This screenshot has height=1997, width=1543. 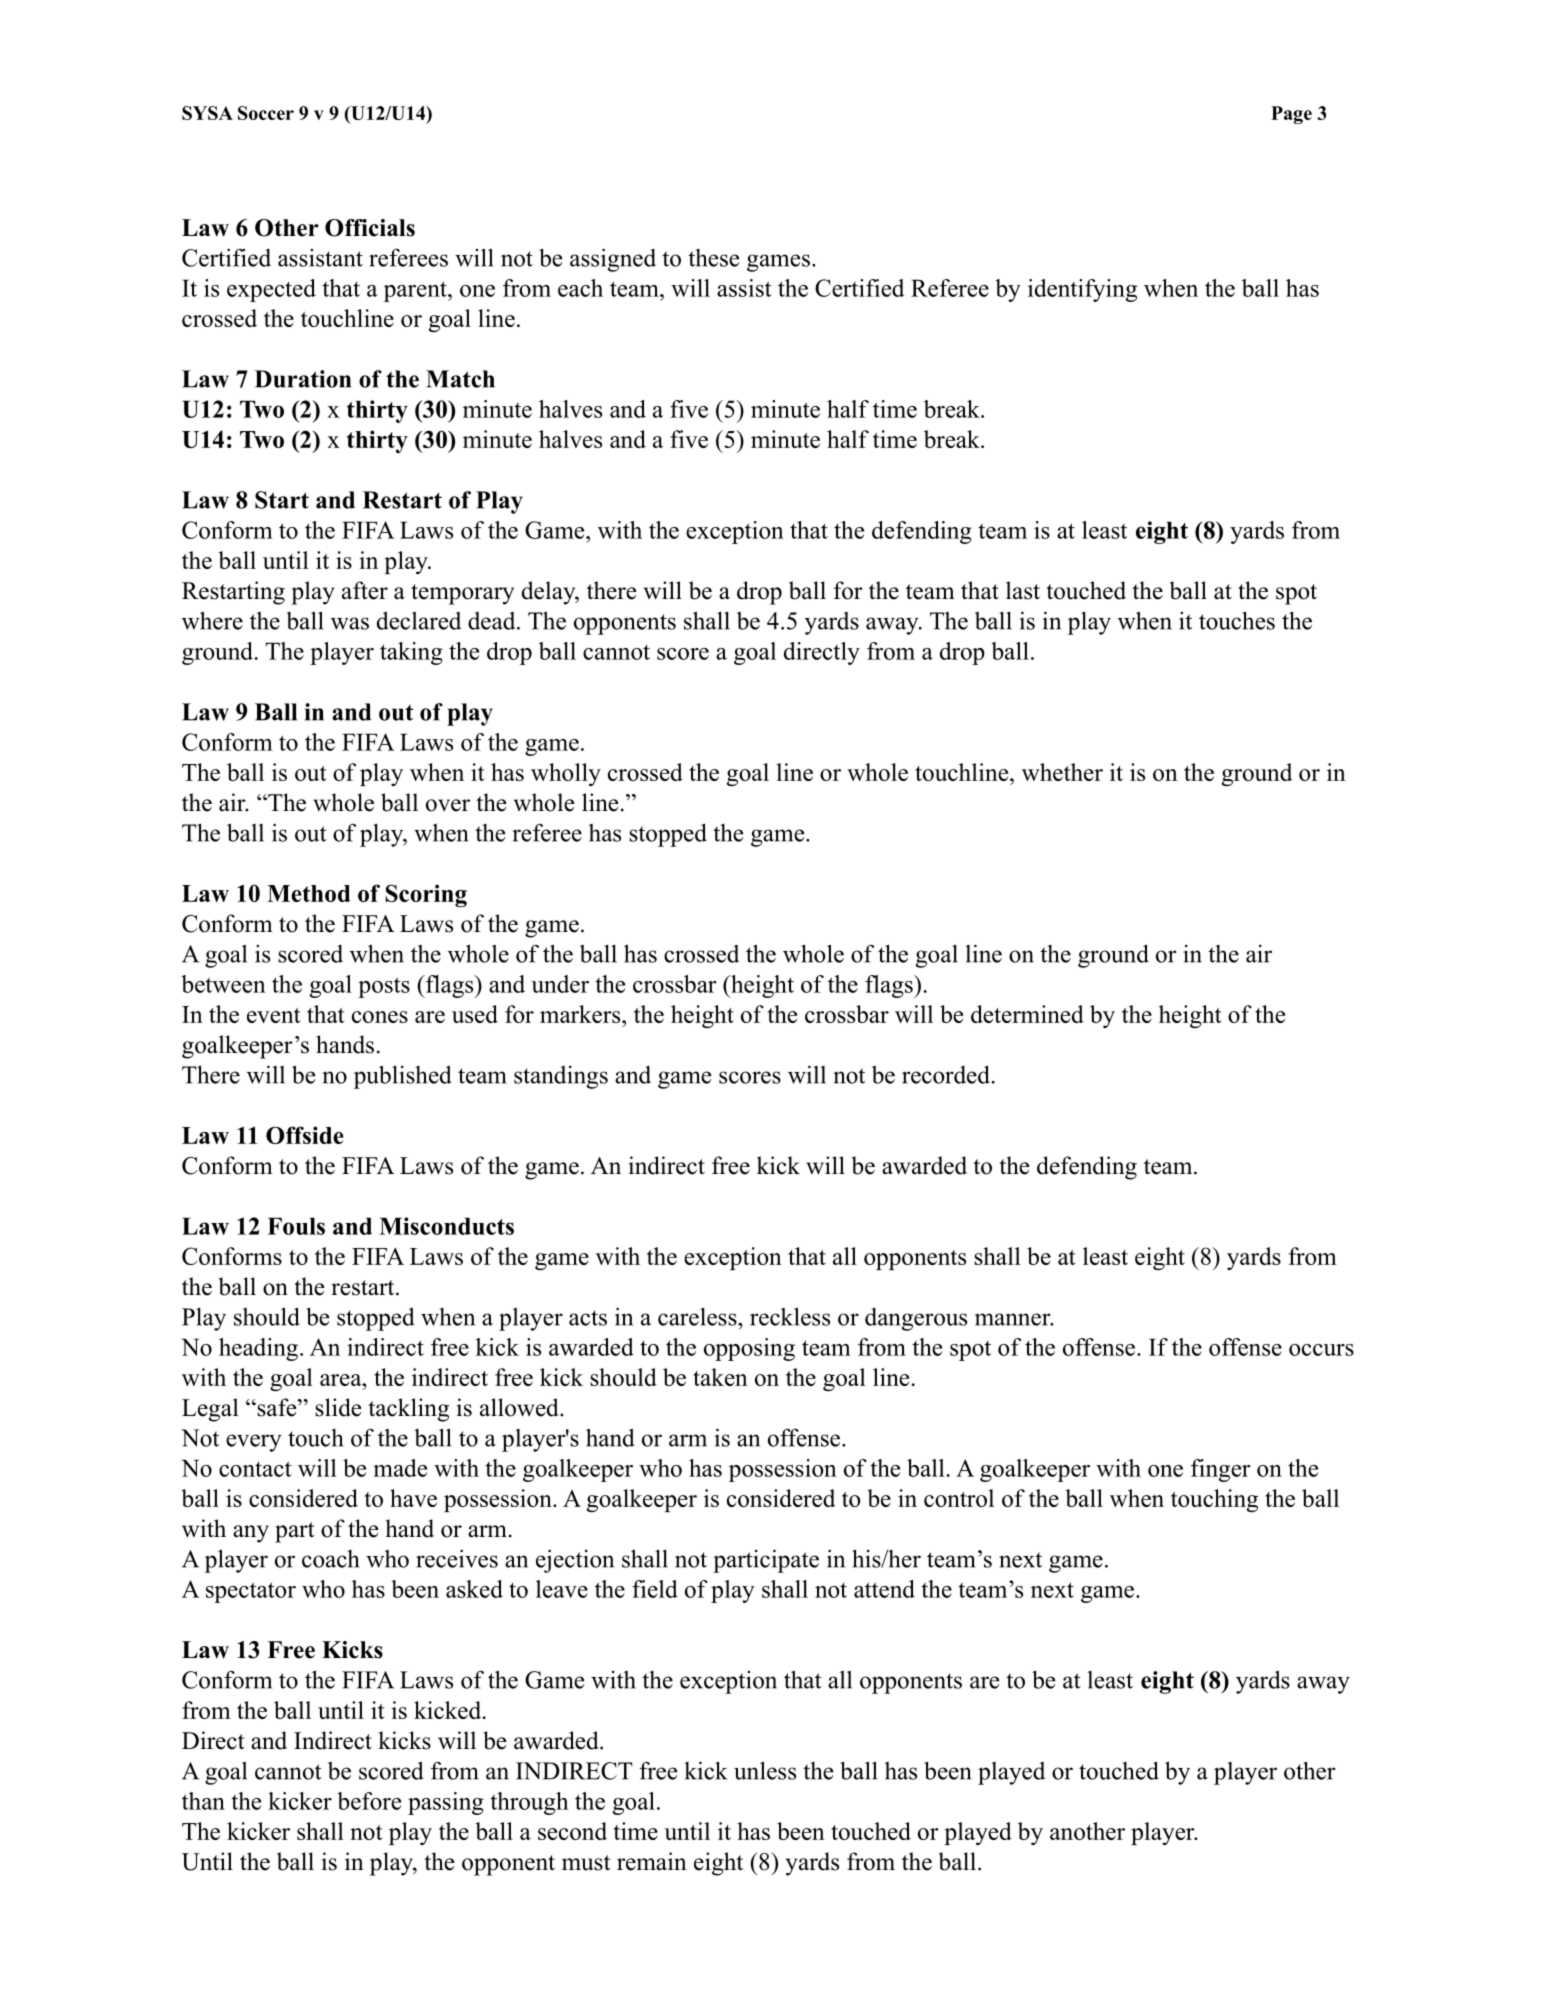 What do you see at coordinates (411, 653) in the screenshot?
I see `taking` at bounding box center [411, 653].
